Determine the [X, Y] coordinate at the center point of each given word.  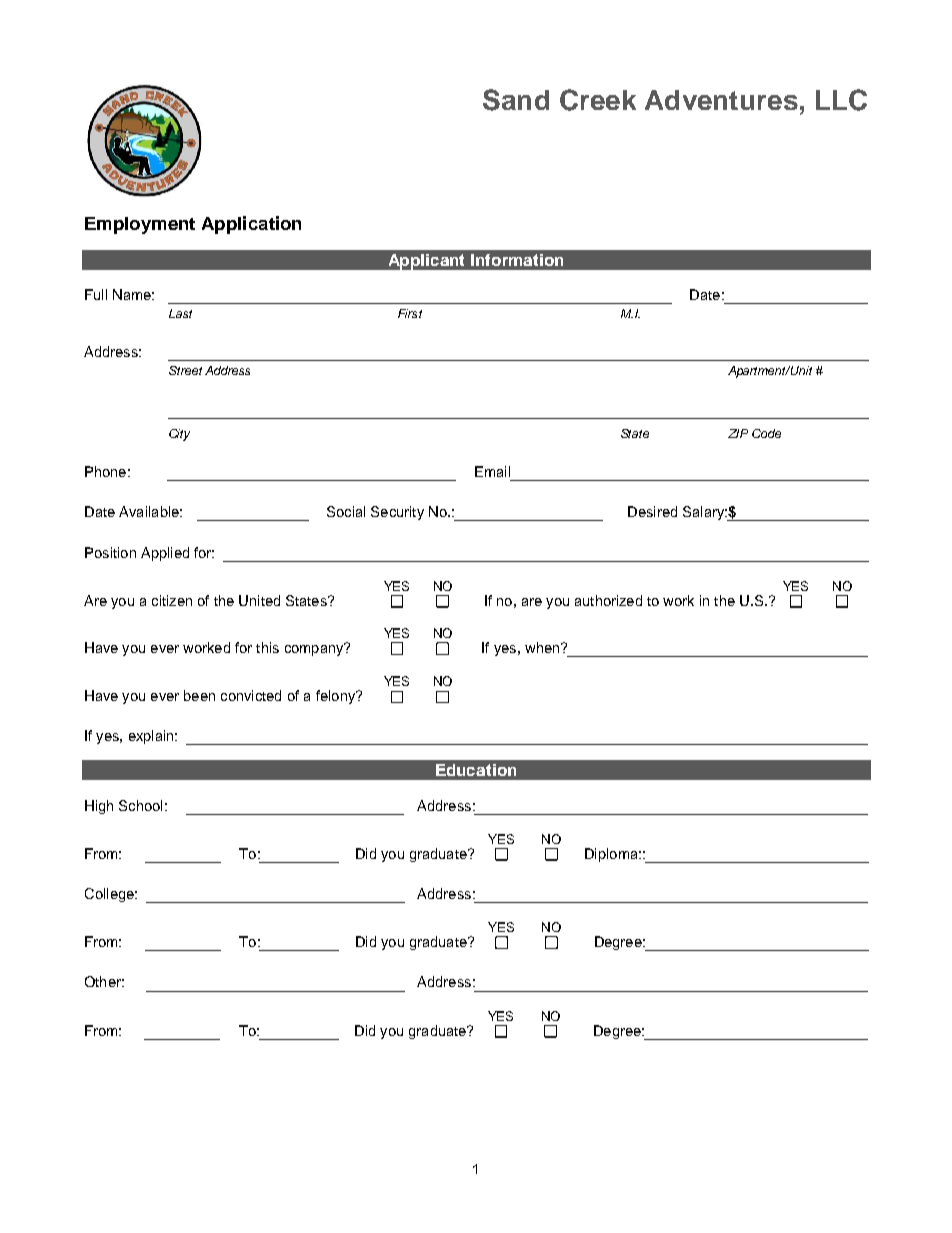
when [543, 647]
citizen [172, 600]
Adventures [721, 100]
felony [336, 697]
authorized [608, 600]
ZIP [738, 433]
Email [492, 471]
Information [517, 260]
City [179, 435]
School [140, 805]
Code [766, 433]
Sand [516, 100]
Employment [140, 225]
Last [180, 313]
